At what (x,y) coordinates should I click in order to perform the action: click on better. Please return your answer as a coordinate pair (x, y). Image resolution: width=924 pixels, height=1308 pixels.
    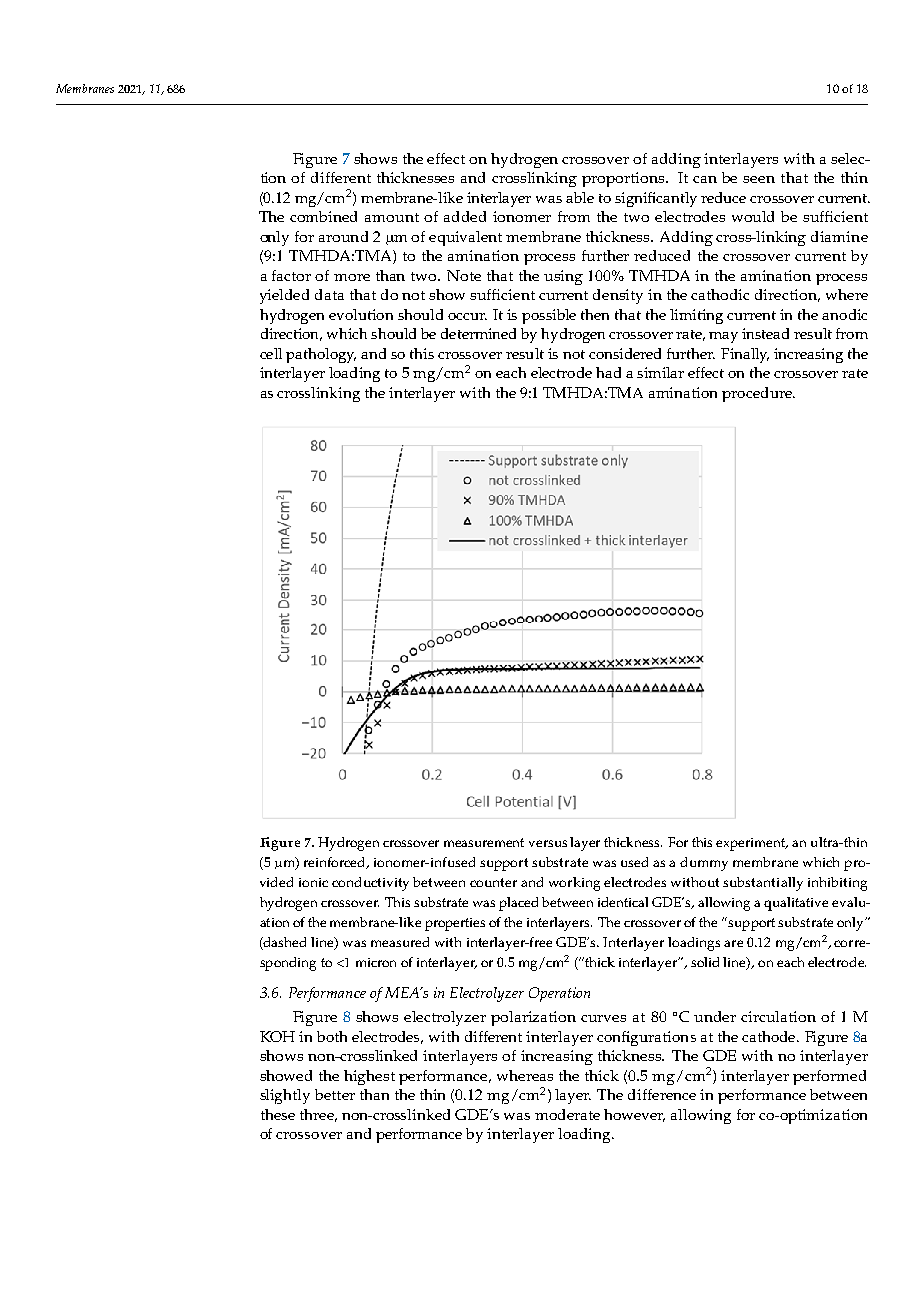
    Looking at the image, I should click on (335, 1094).
